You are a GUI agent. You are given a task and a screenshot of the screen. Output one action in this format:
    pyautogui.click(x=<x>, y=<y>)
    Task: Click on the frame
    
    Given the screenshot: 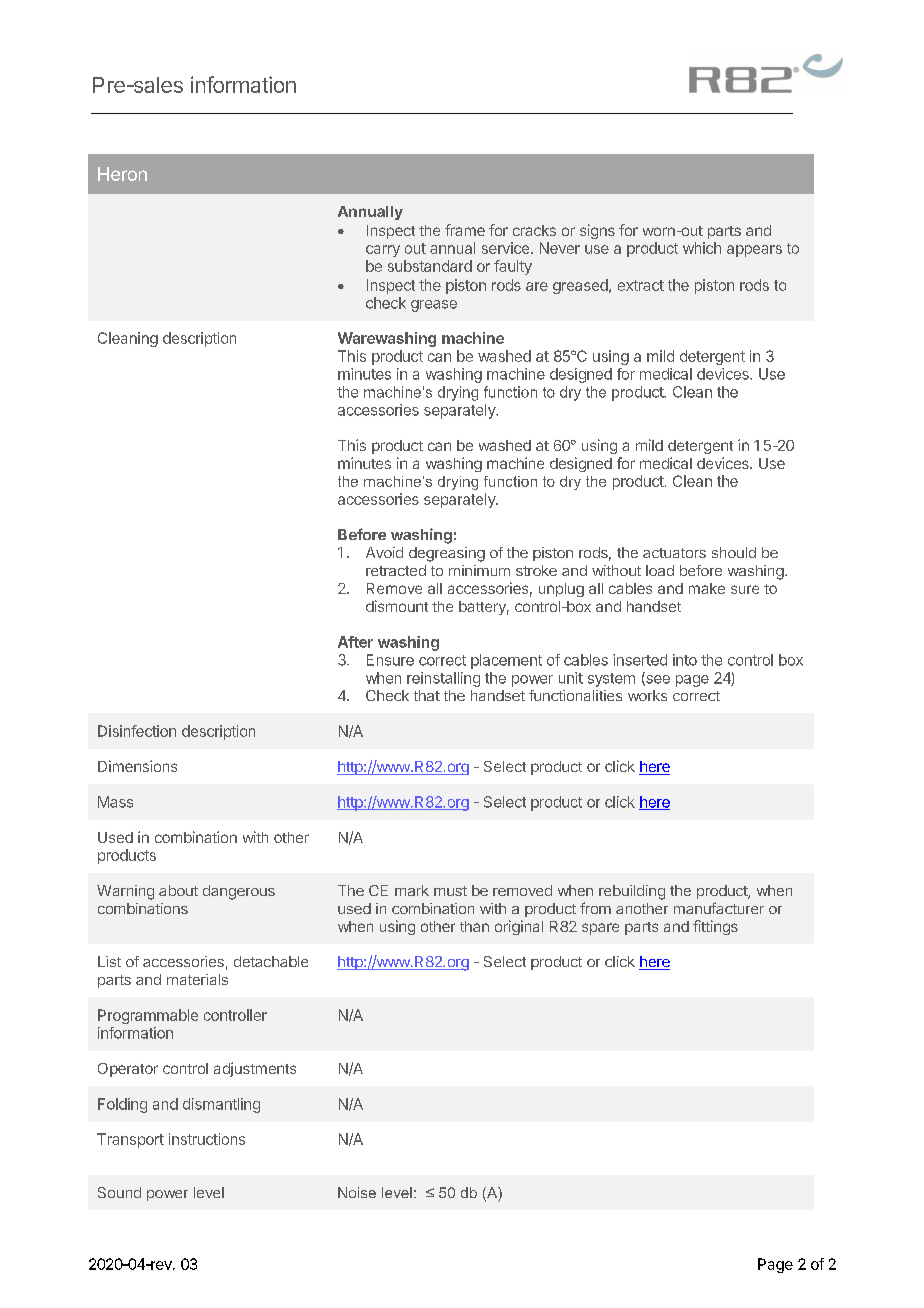 What is the action you would take?
    pyautogui.click(x=465, y=230)
